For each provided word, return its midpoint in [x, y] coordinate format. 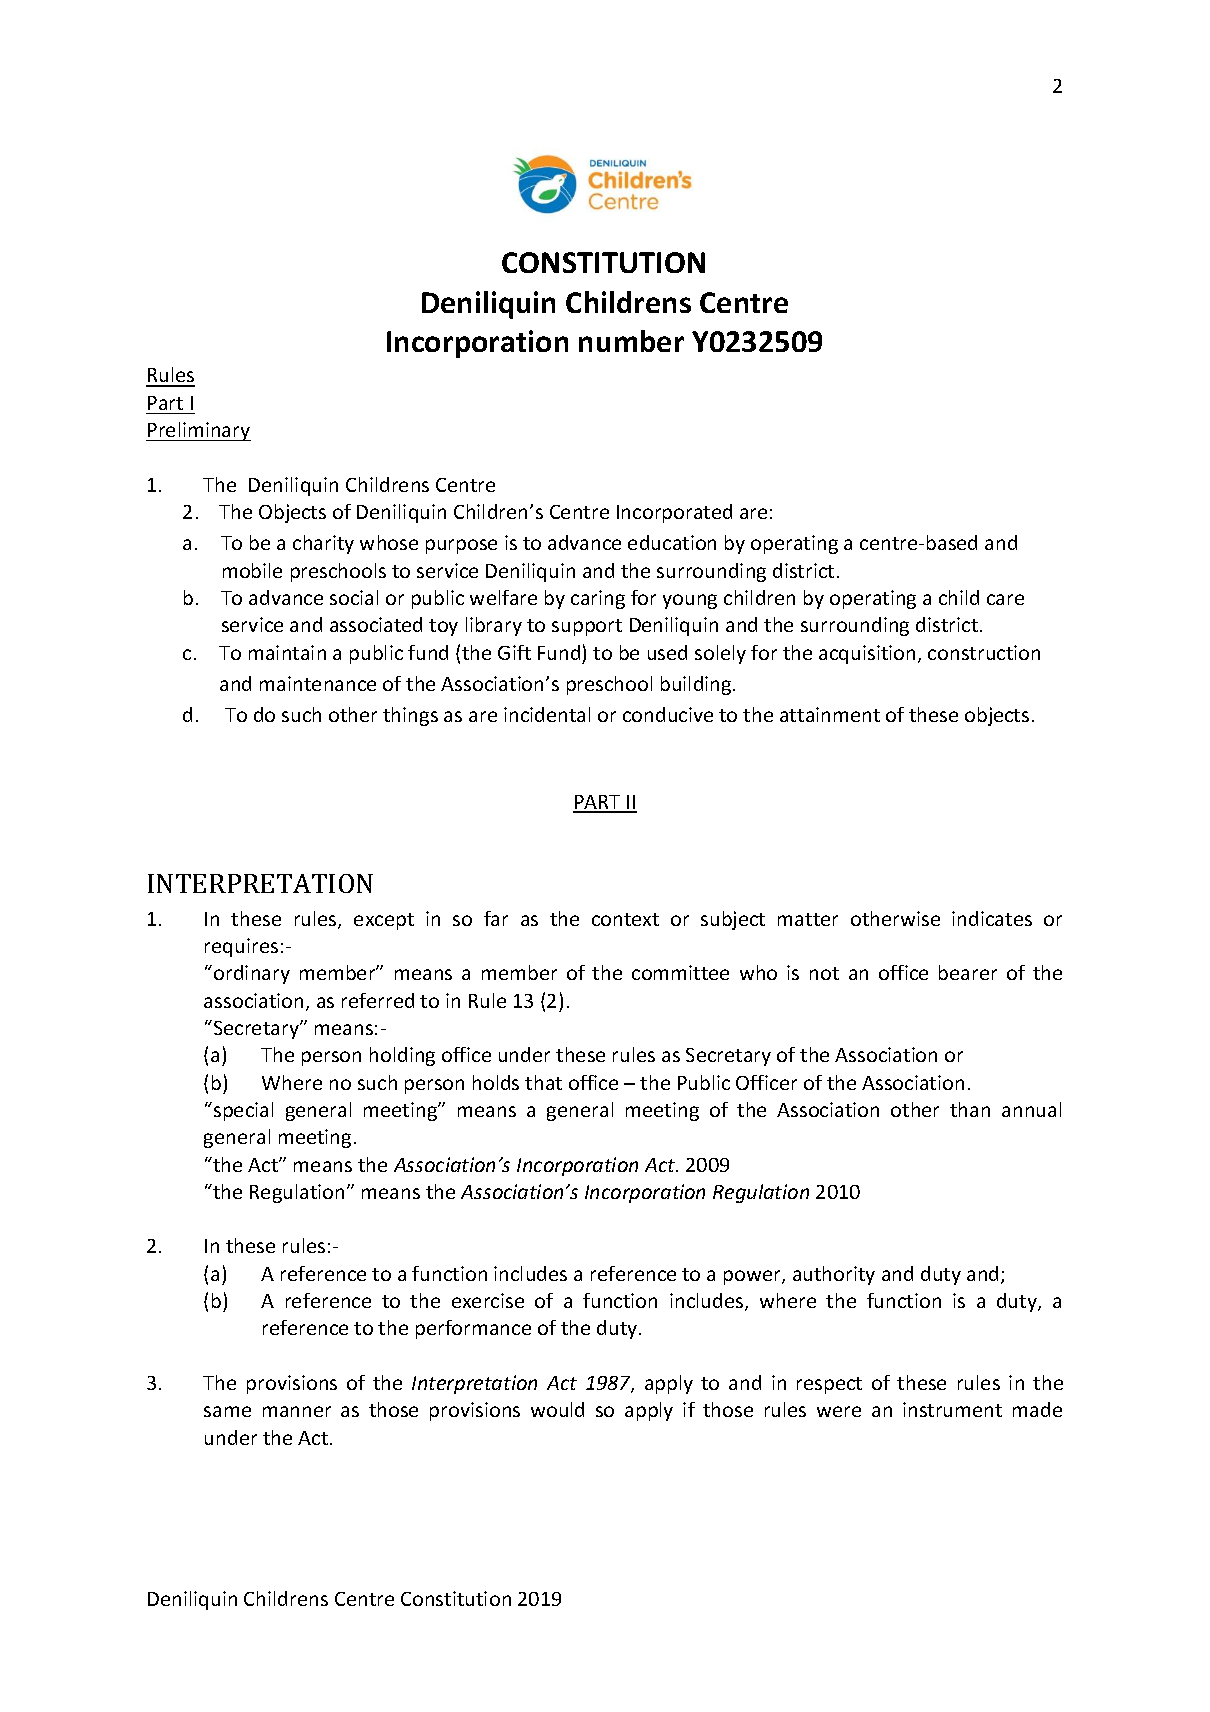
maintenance [318, 683]
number [631, 341]
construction [984, 652]
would [557, 1409]
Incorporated [674, 513]
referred [378, 1000]
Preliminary [198, 431]
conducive [668, 714]
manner [297, 1411]
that [543, 1082]
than [970, 1109]
